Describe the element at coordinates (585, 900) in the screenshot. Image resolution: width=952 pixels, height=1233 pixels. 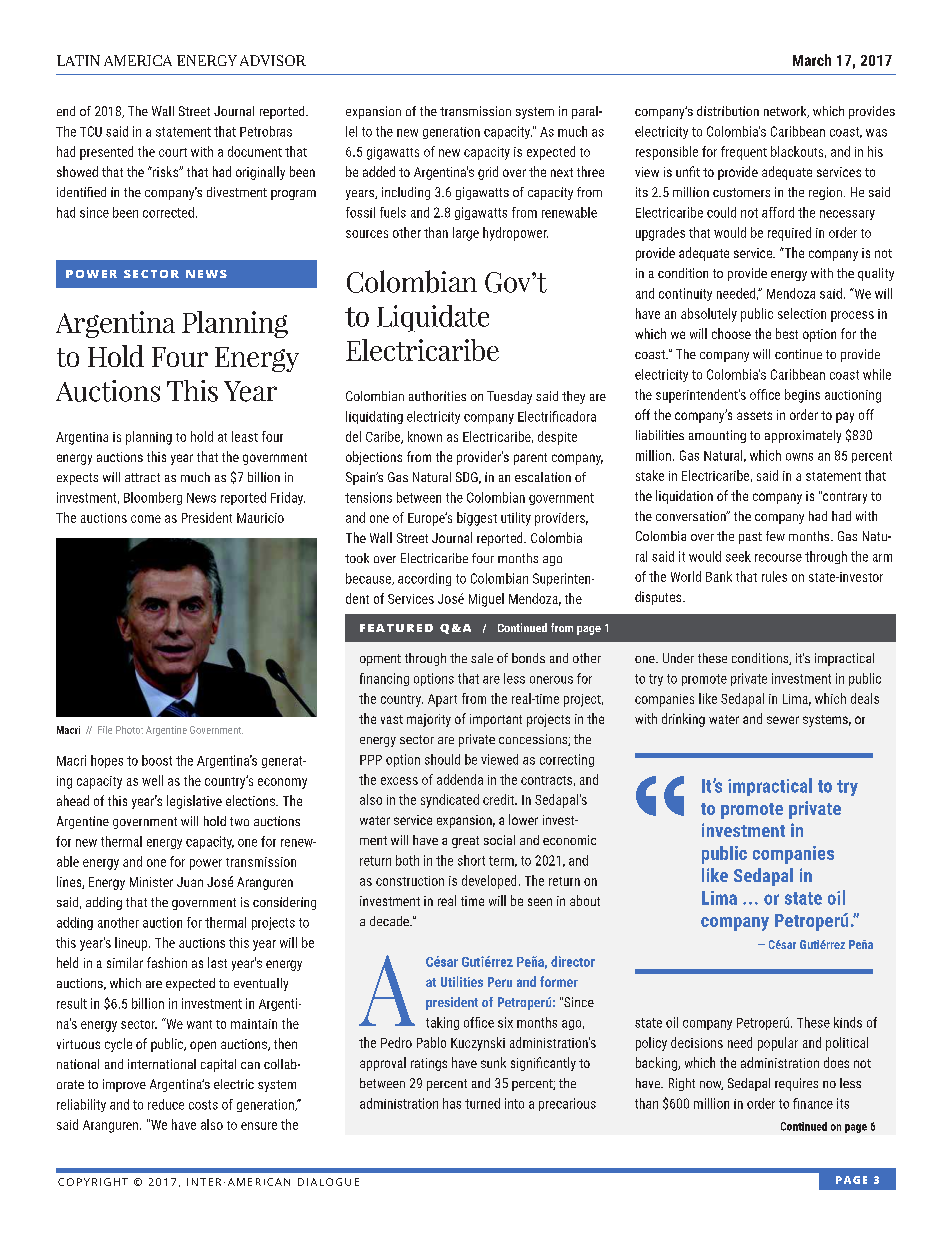
I see `about` at that location.
